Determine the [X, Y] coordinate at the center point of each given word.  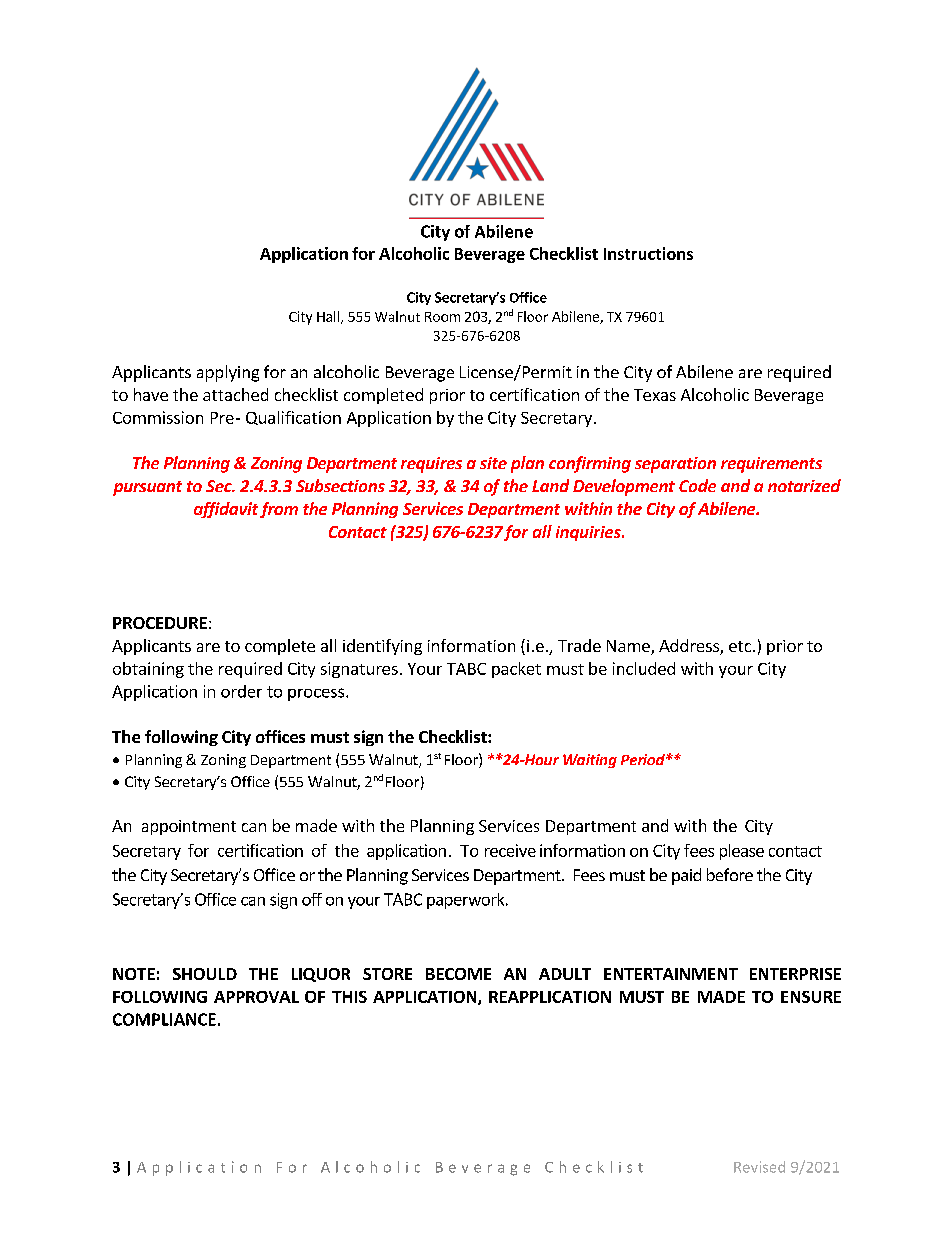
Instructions [648, 253]
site [493, 463]
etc [741, 646]
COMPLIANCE [164, 1019]
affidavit [226, 510]
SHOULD [205, 974]
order [241, 691]
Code [697, 485]
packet [516, 670]
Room [442, 317]
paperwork [467, 901]
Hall [328, 316]
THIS [349, 997]
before [730, 874]
